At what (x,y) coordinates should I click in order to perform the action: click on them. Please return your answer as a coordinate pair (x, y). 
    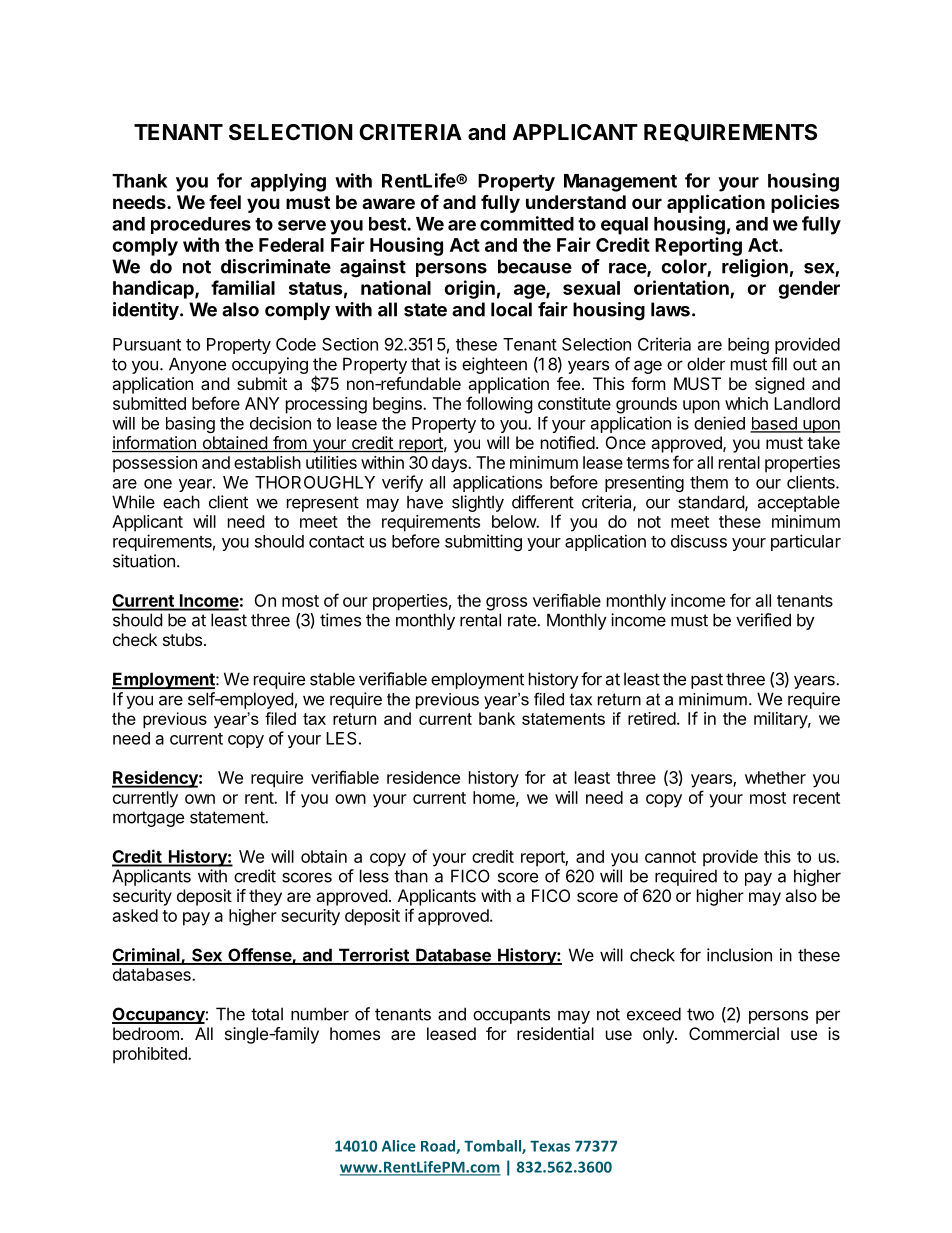
    Looking at the image, I should click on (709, 482).
